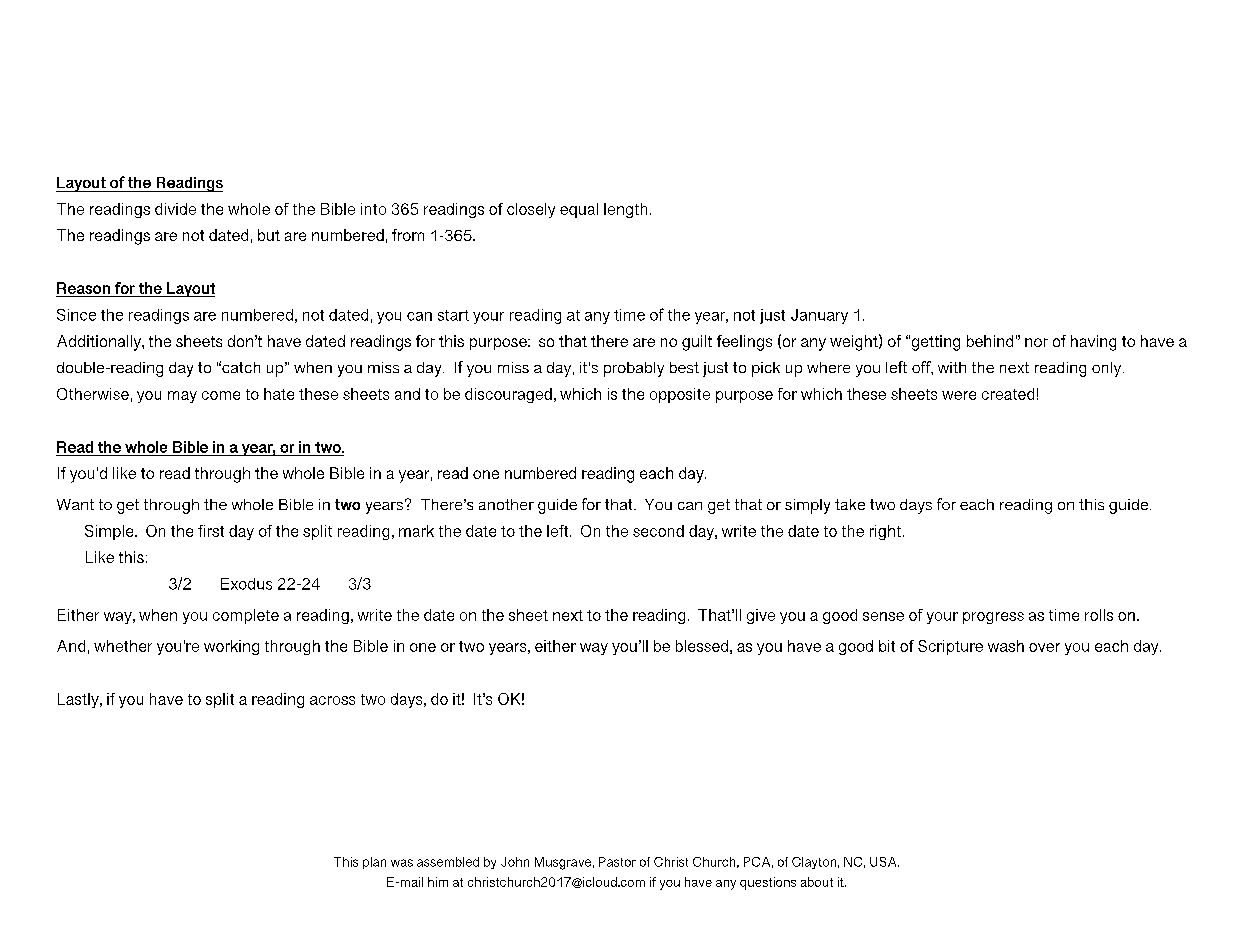  I want to click on equal, so click(579, 210).
